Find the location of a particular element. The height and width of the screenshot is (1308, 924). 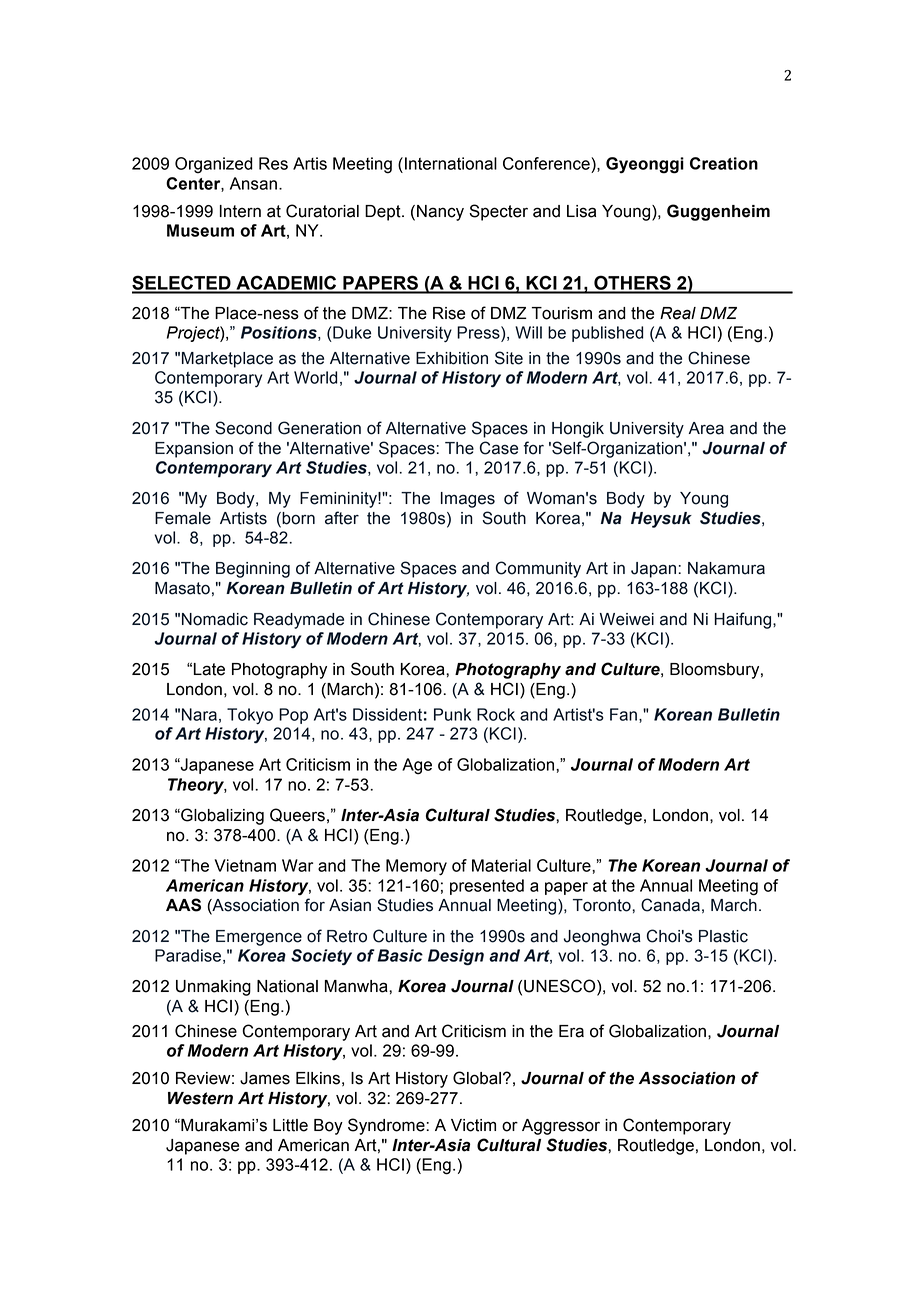

Vietnam is located at coordinates (245, 865).
